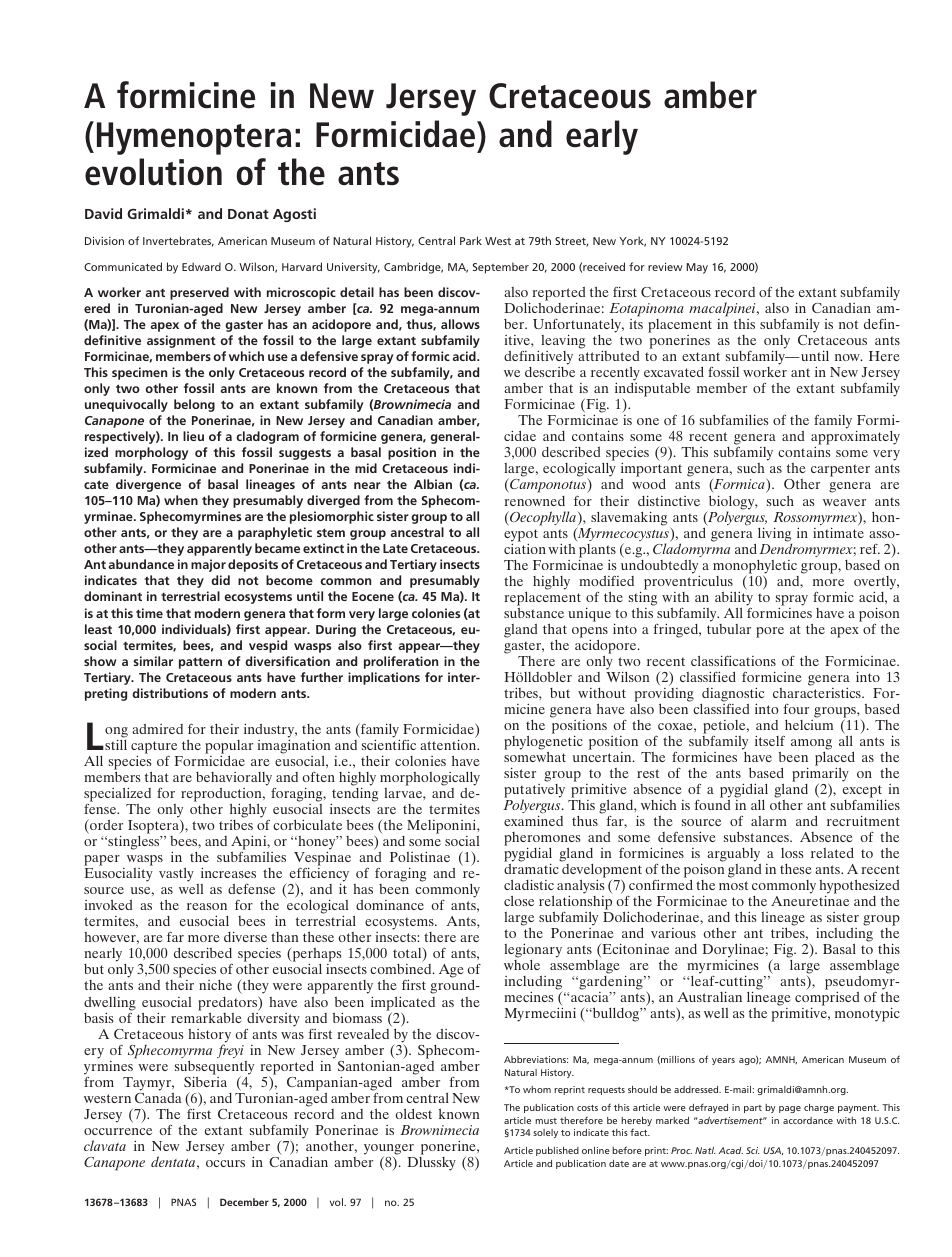 This screenshot has width=952, height=1257. Describe the element at coordinates (471, 240) in the screenshot. I see `Park` at that location.
